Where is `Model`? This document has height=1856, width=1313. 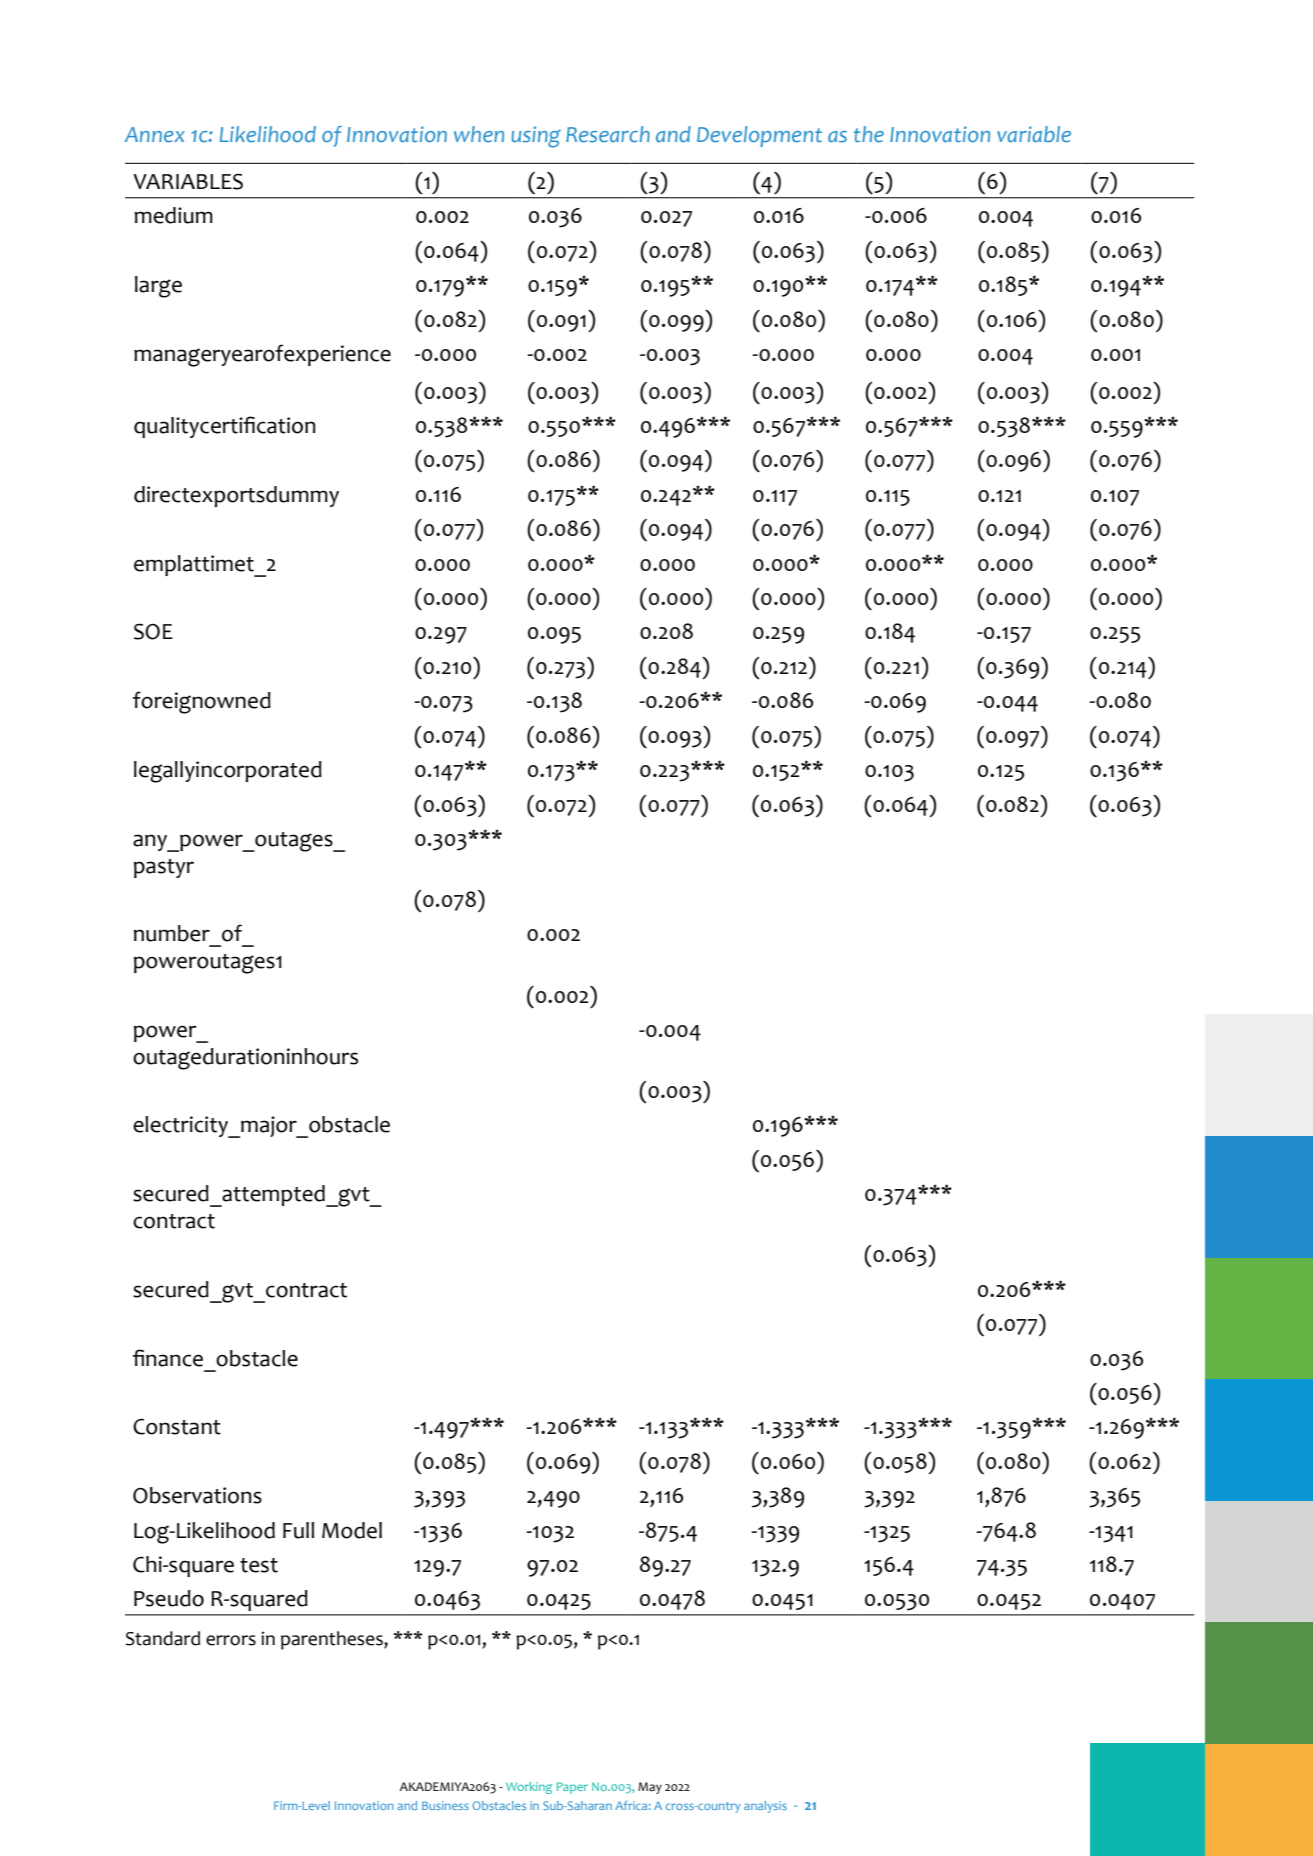 Model is located at coordinates (352, 1530).
